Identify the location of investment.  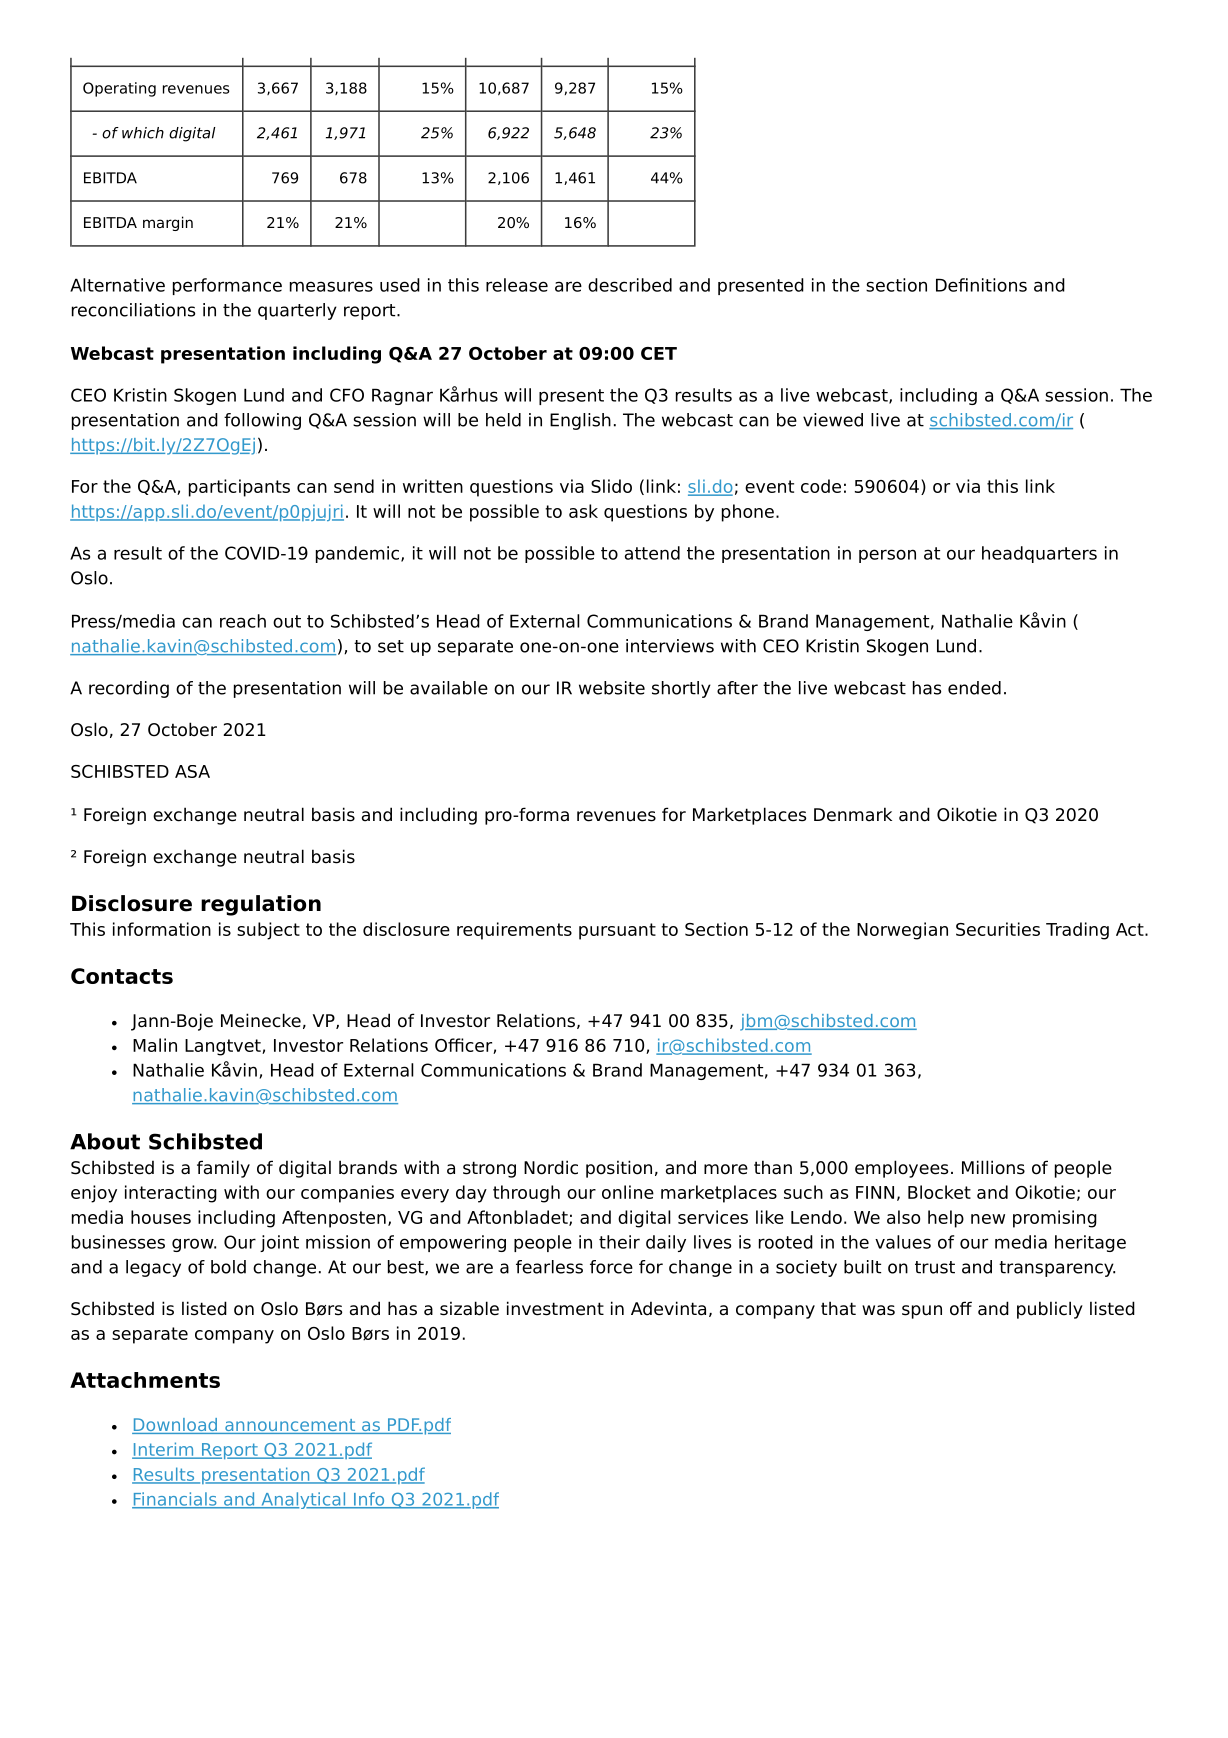
(555, 1308).
